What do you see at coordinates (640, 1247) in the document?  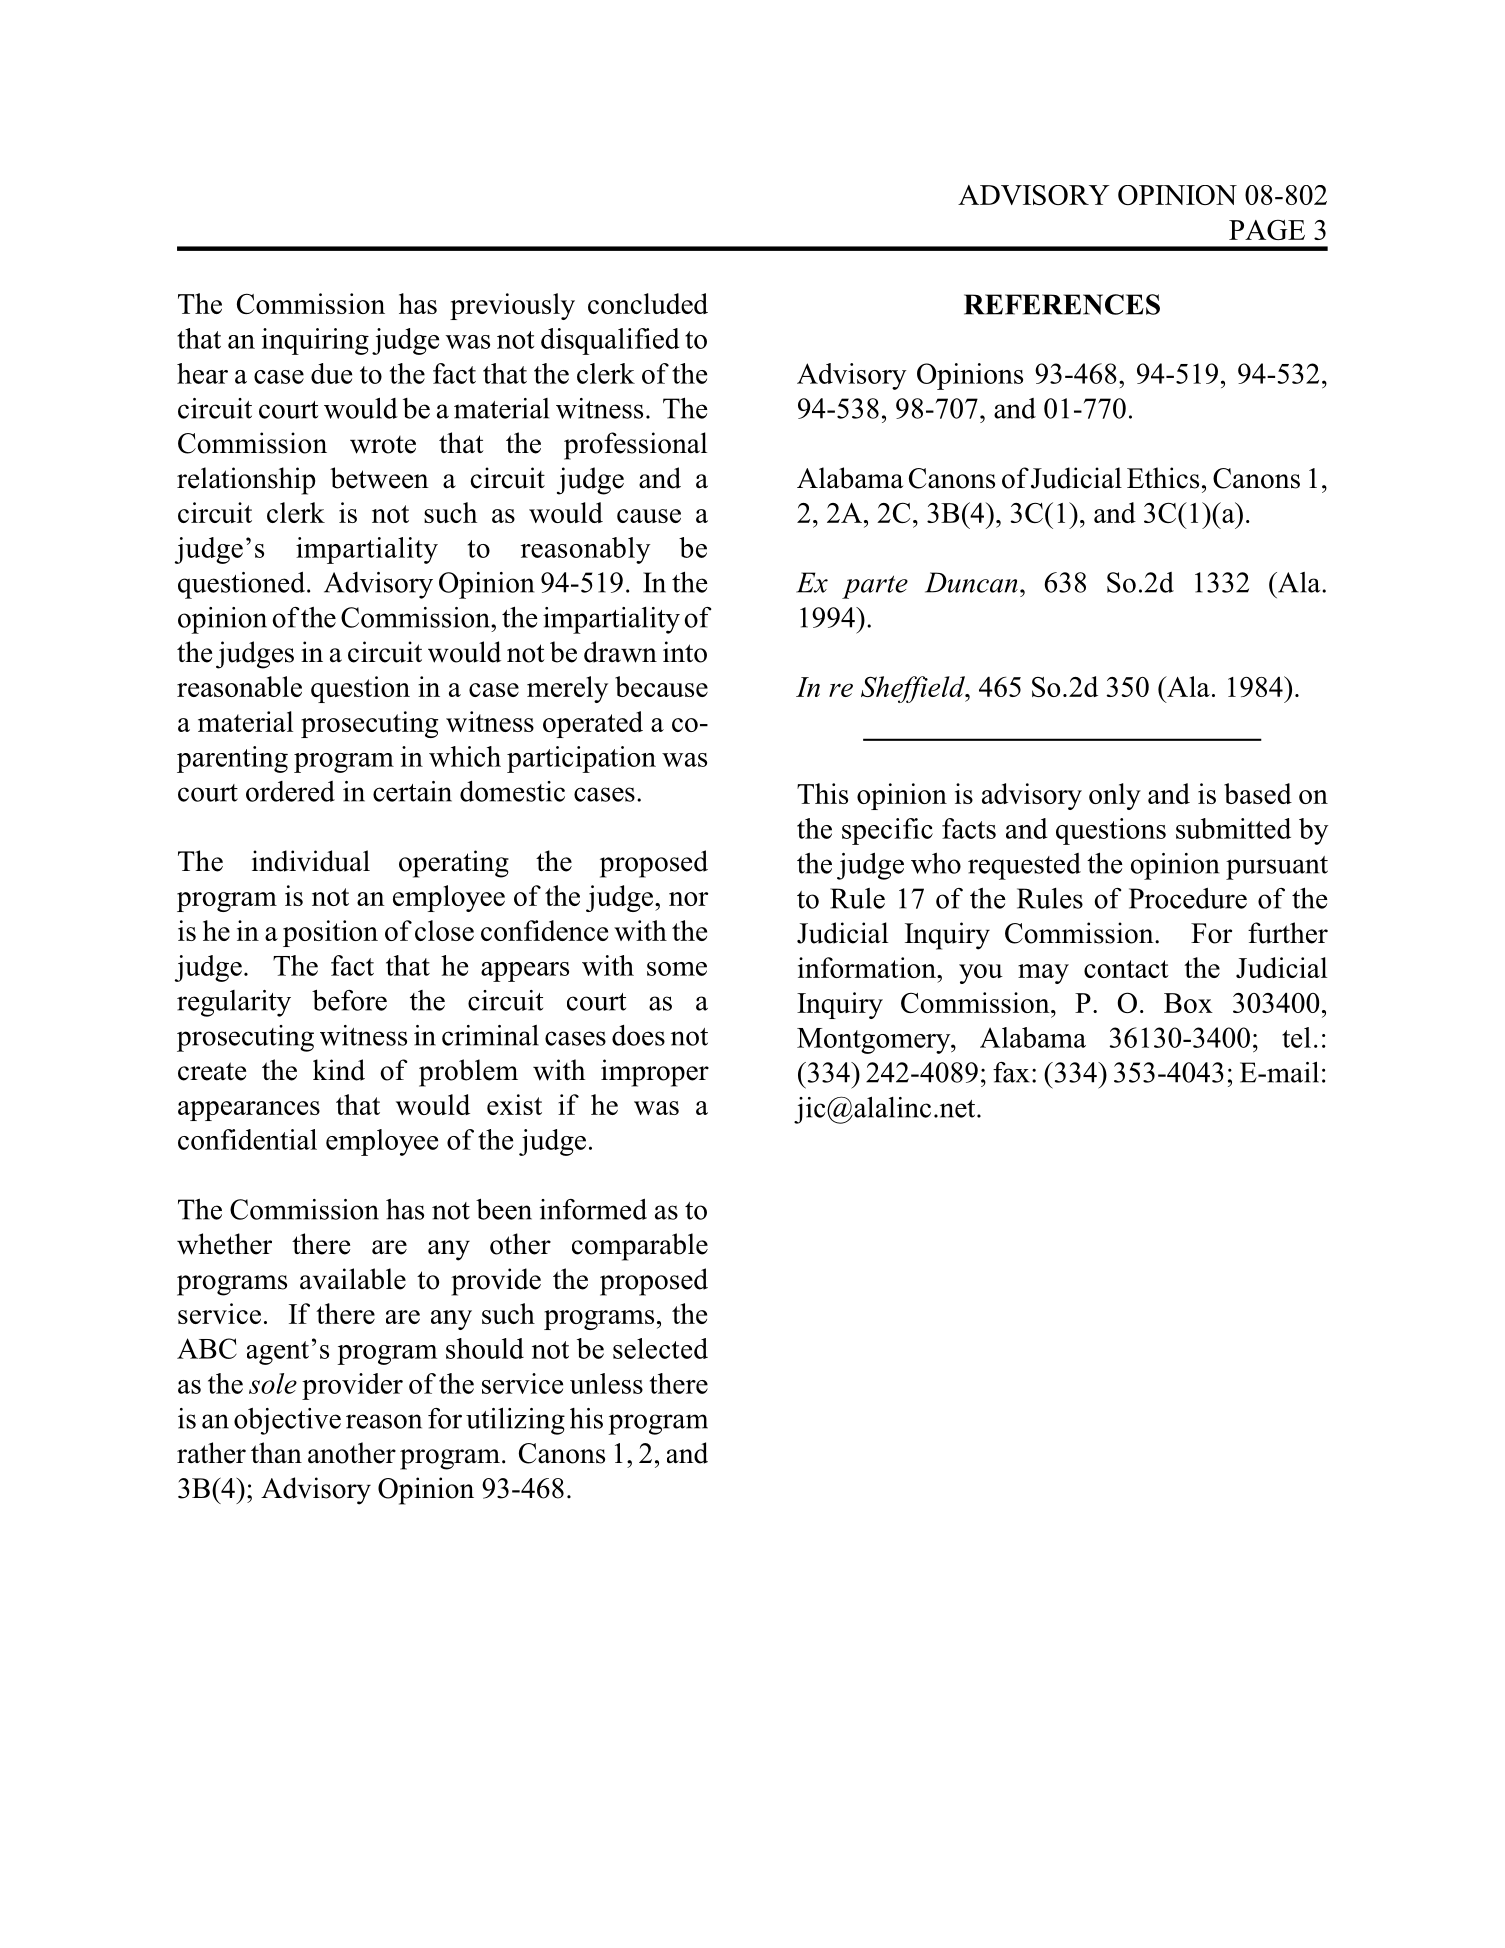 I see `comparable` at bounding box center [640, 1247].
